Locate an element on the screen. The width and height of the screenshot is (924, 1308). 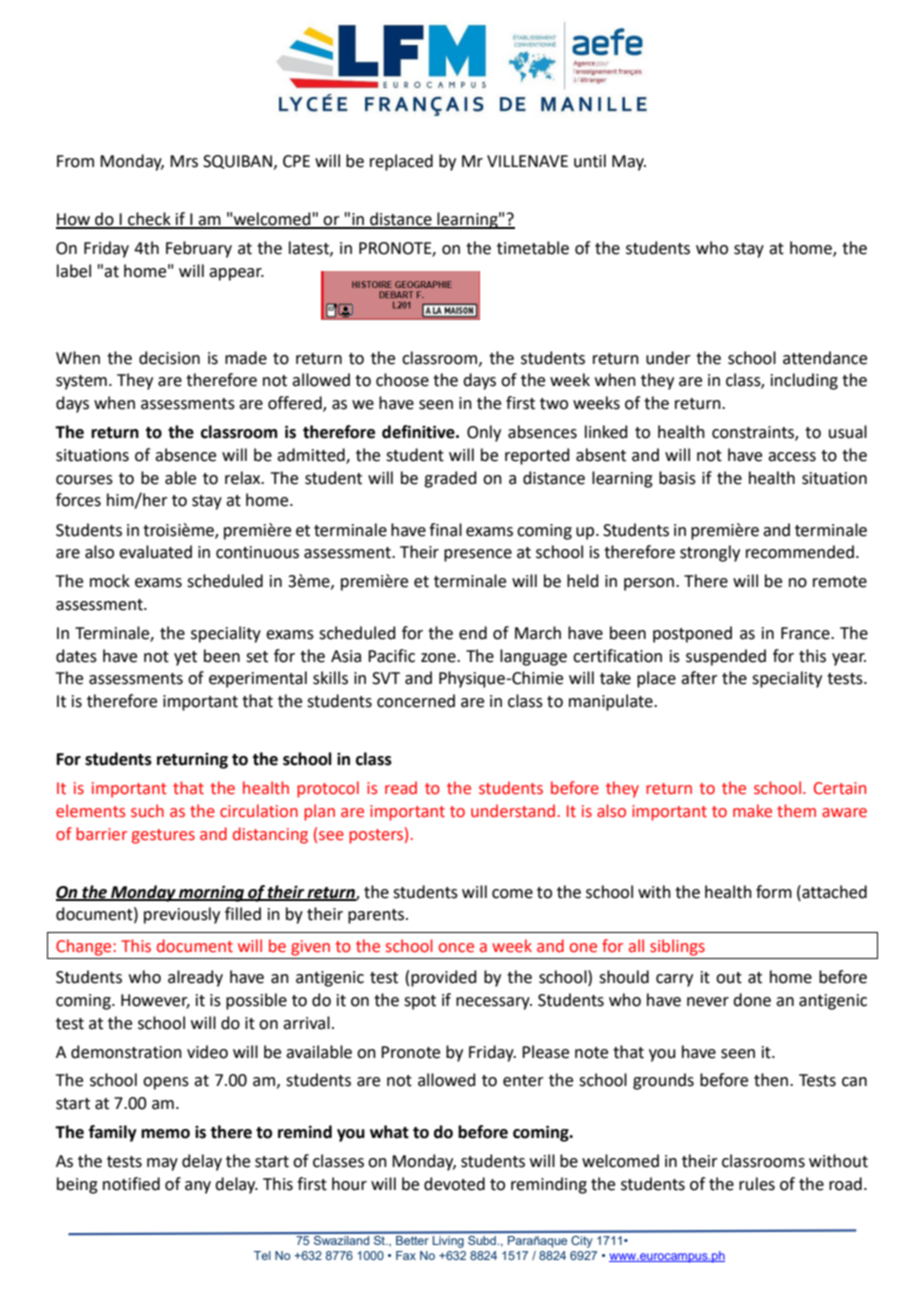
presence is located at coordinates (478, 555).
